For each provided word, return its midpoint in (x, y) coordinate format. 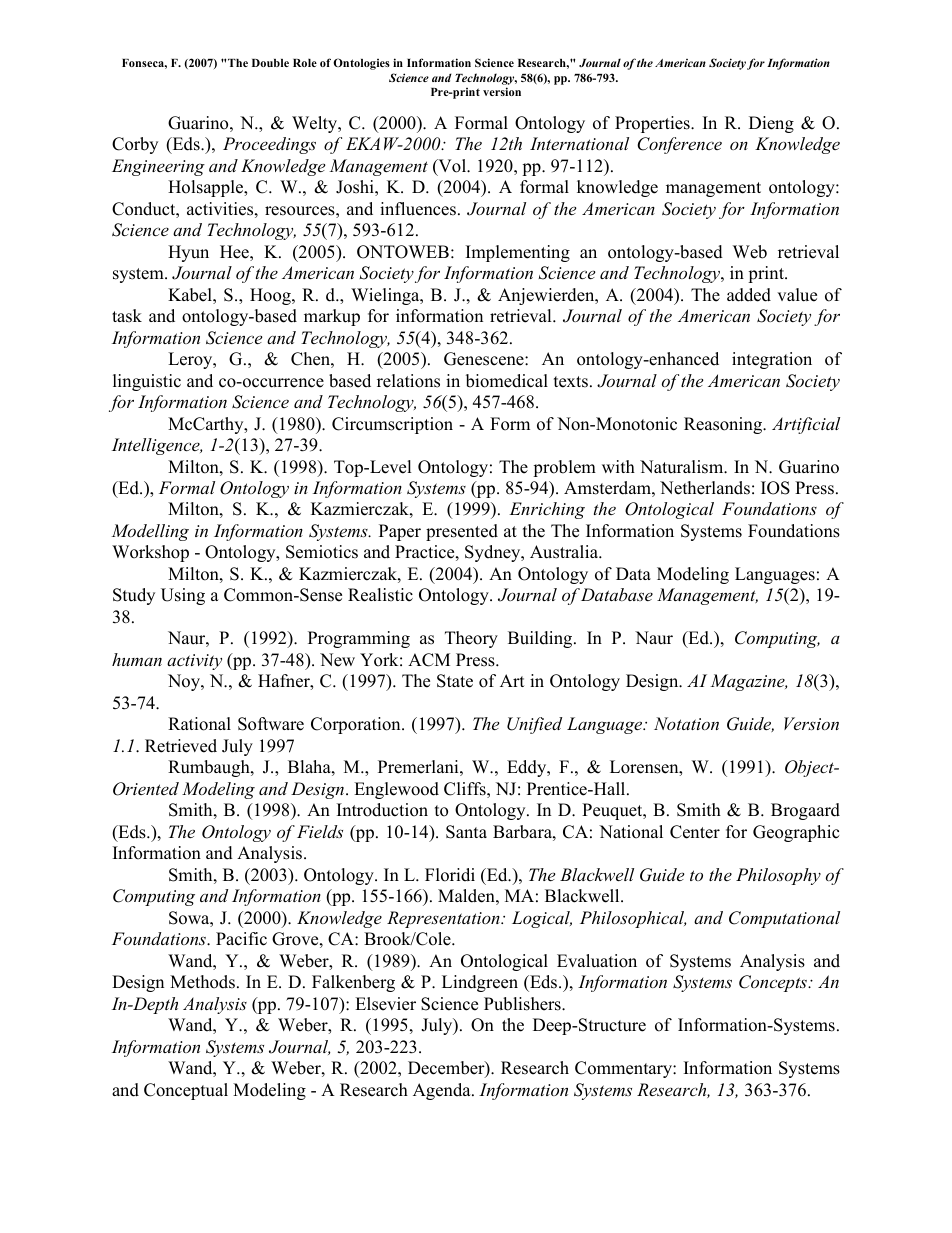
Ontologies (361, 64)
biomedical (507, 381)
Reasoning (724, 425)
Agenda (443, 1091)
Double (270, 63)
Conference (679, 145)
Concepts (774, 983)
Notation (686, 723)
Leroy (191, 360)
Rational (199, 724)
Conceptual (186, 1091)
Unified (534, 725)
